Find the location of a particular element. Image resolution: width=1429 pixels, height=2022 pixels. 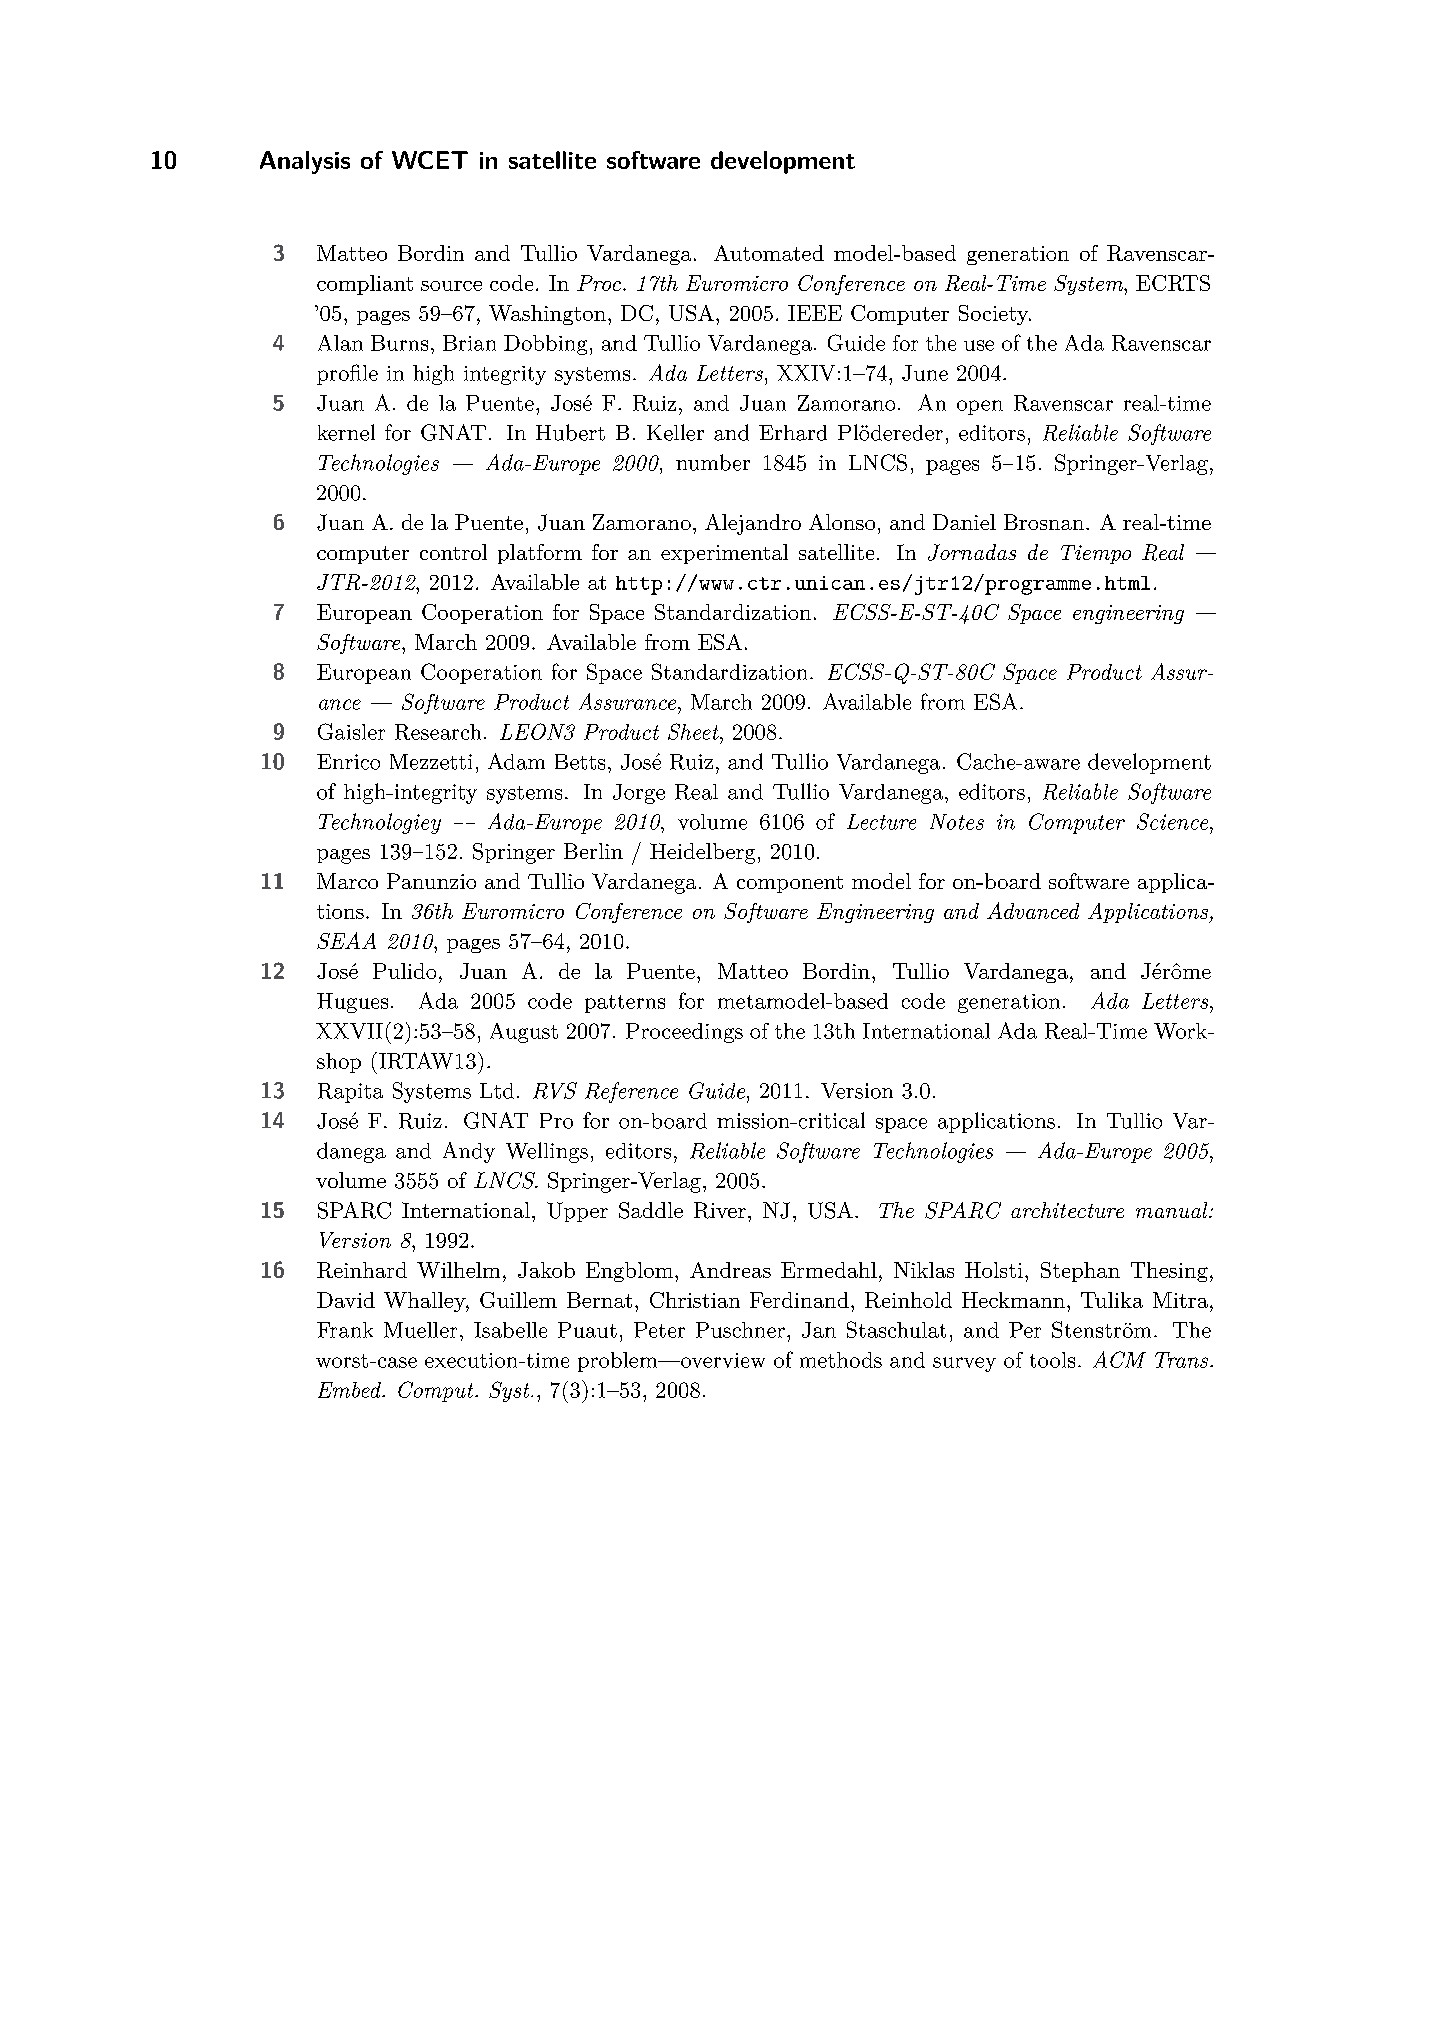

tools is located at coordinates (1052, 1360).
